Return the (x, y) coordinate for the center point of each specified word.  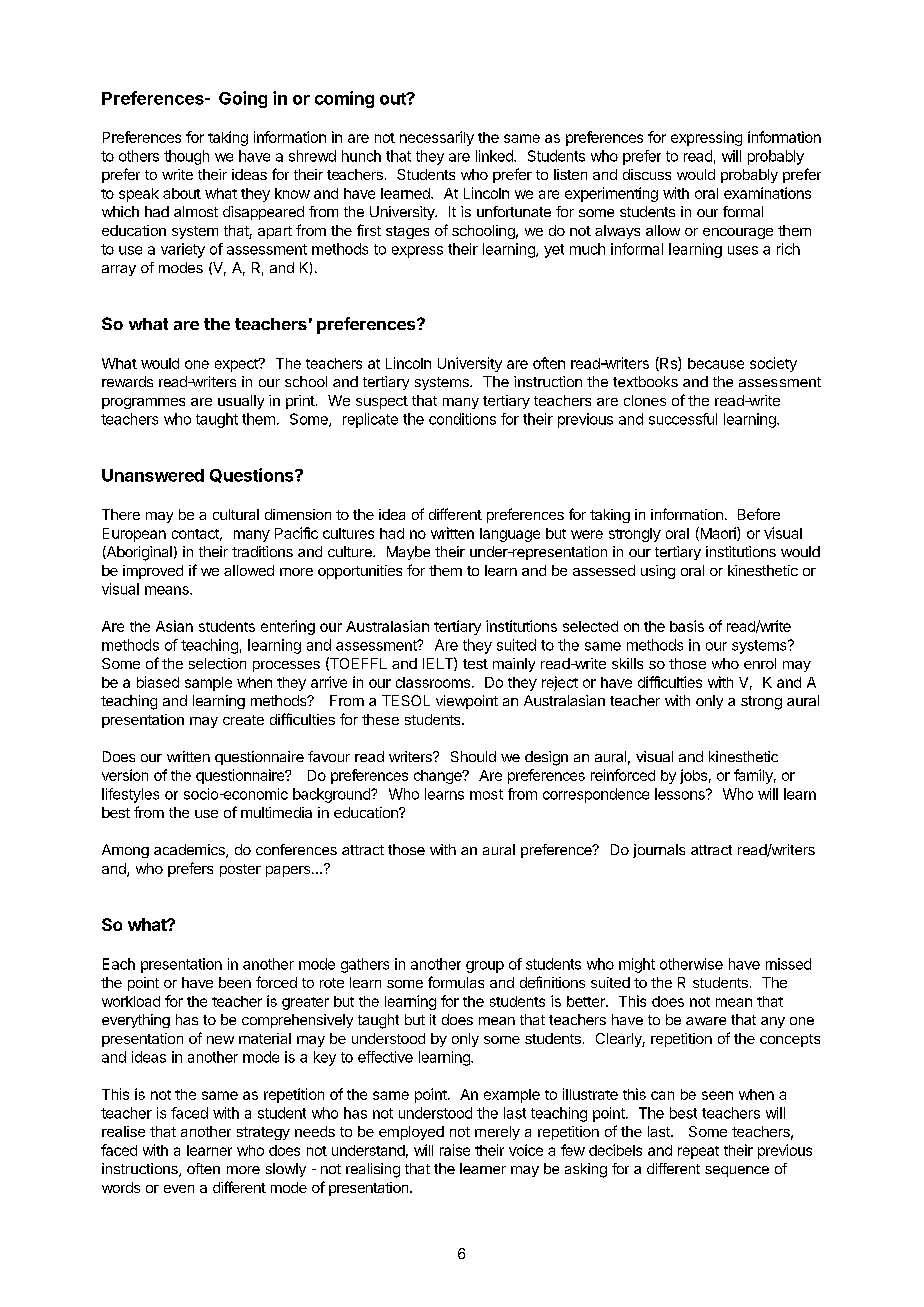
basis (687, 626)
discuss (647, 174)
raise (455, 1150)
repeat (698, 1152)
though (186, 157)
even (179, 1189)
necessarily (437, 138)
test (475, 664)
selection (217, 663)
